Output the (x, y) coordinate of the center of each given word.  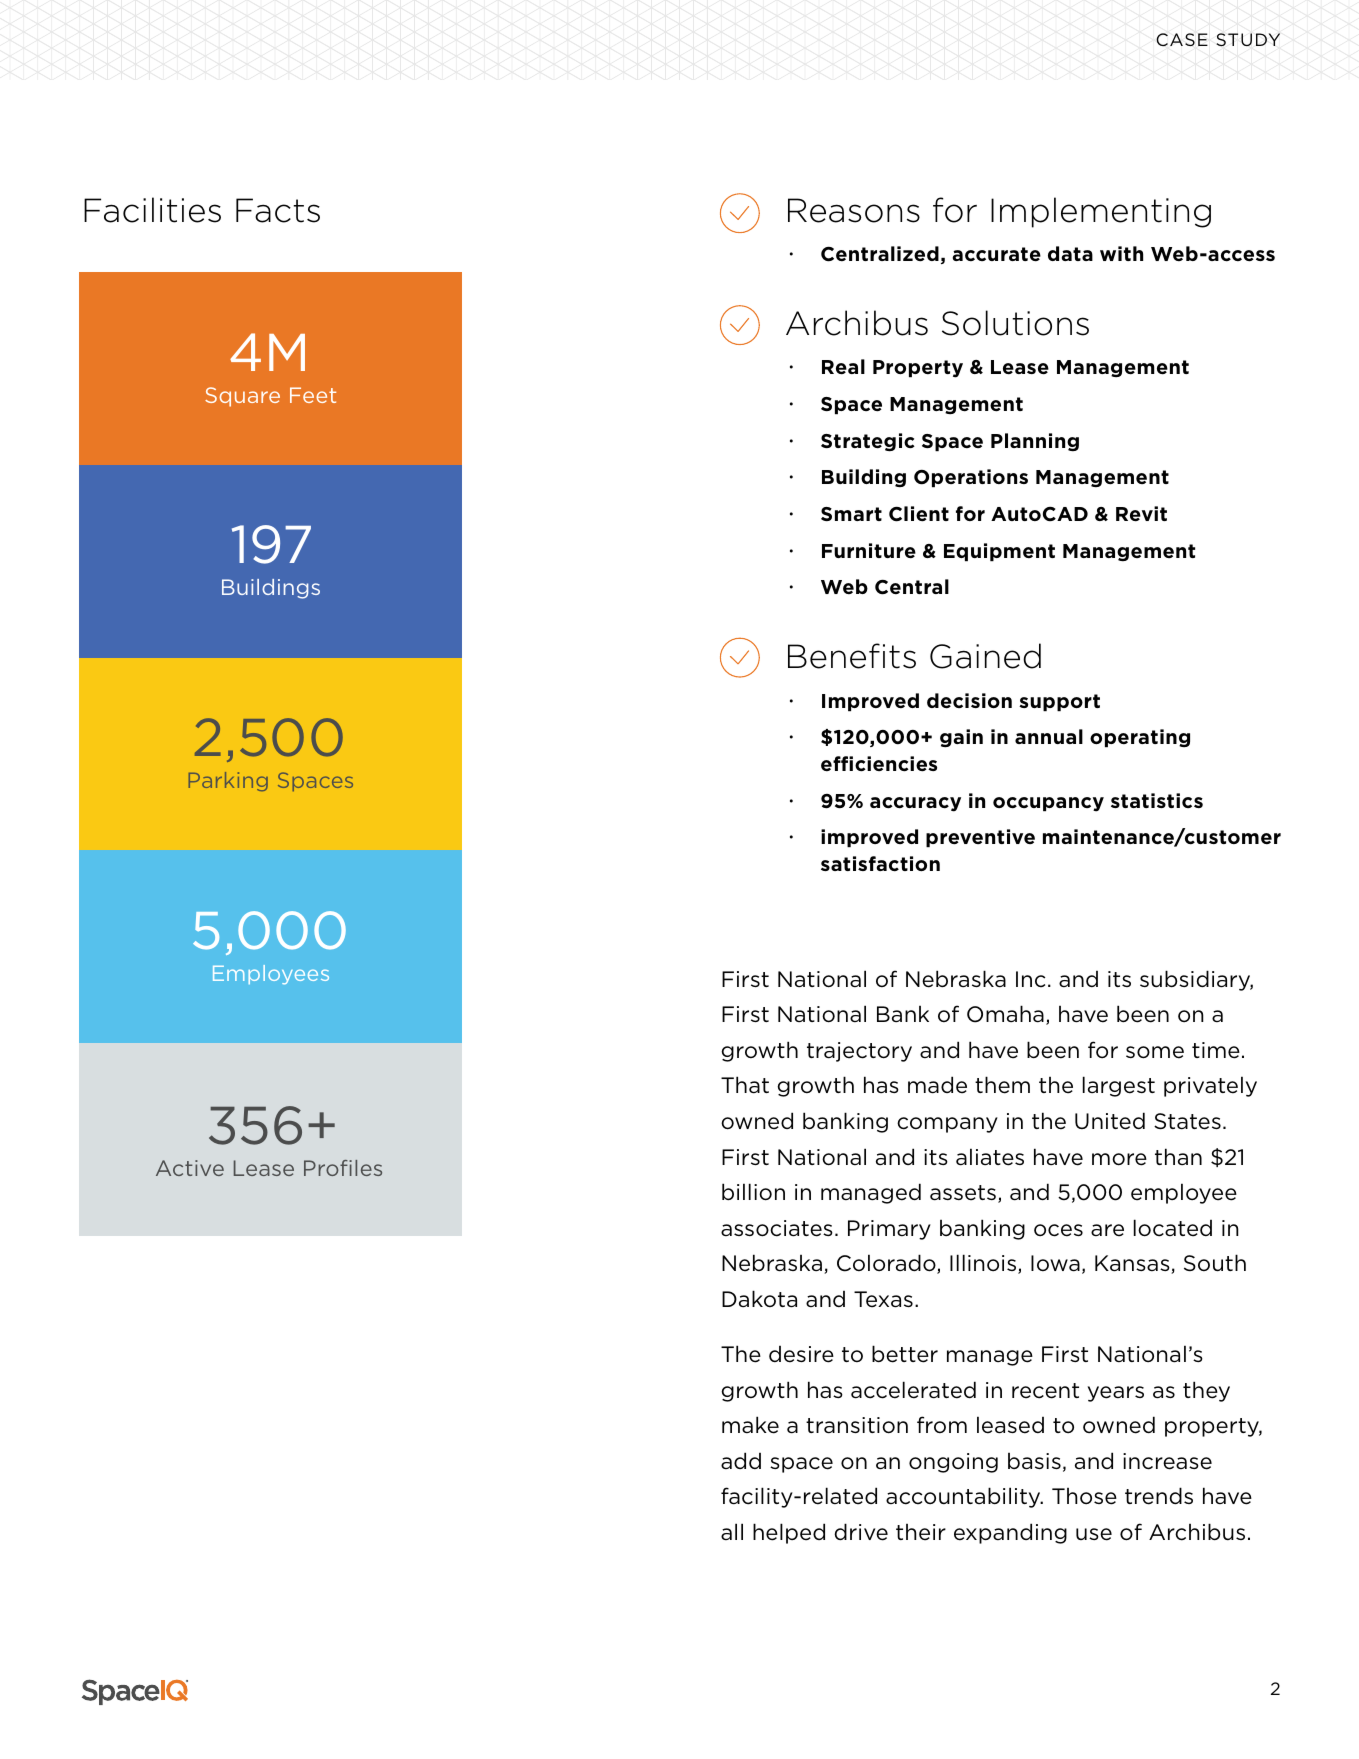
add (741, 1460)
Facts (278, 210)
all (732, 1531)
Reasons (854, 210)
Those (1084, 1496)
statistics (1157, 800)
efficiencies (879, 764)
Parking (228, 781)
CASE (1182, 39)
